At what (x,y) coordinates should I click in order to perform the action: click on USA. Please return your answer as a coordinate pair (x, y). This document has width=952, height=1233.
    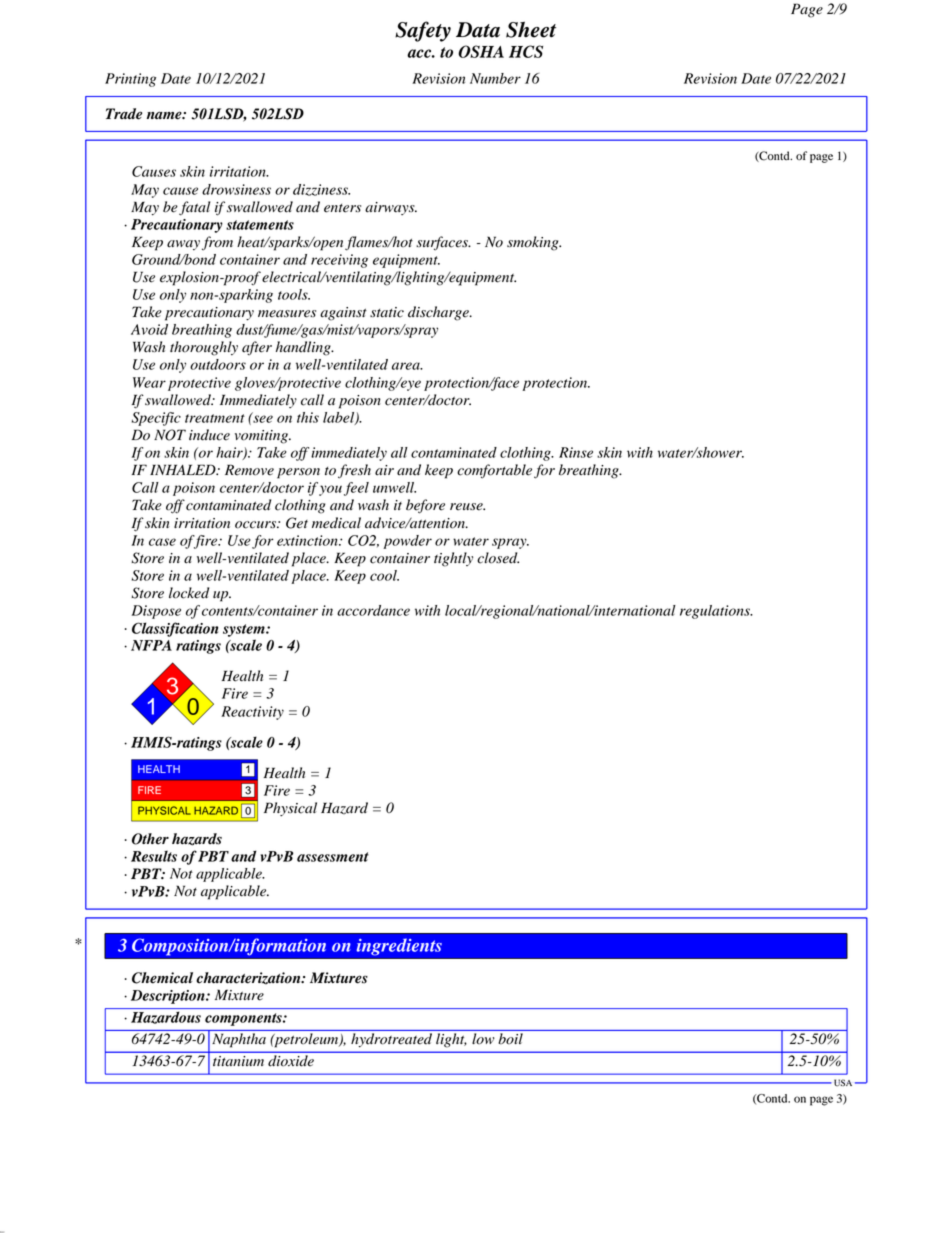
    Looking at the image, I should click on (843, 1083).
